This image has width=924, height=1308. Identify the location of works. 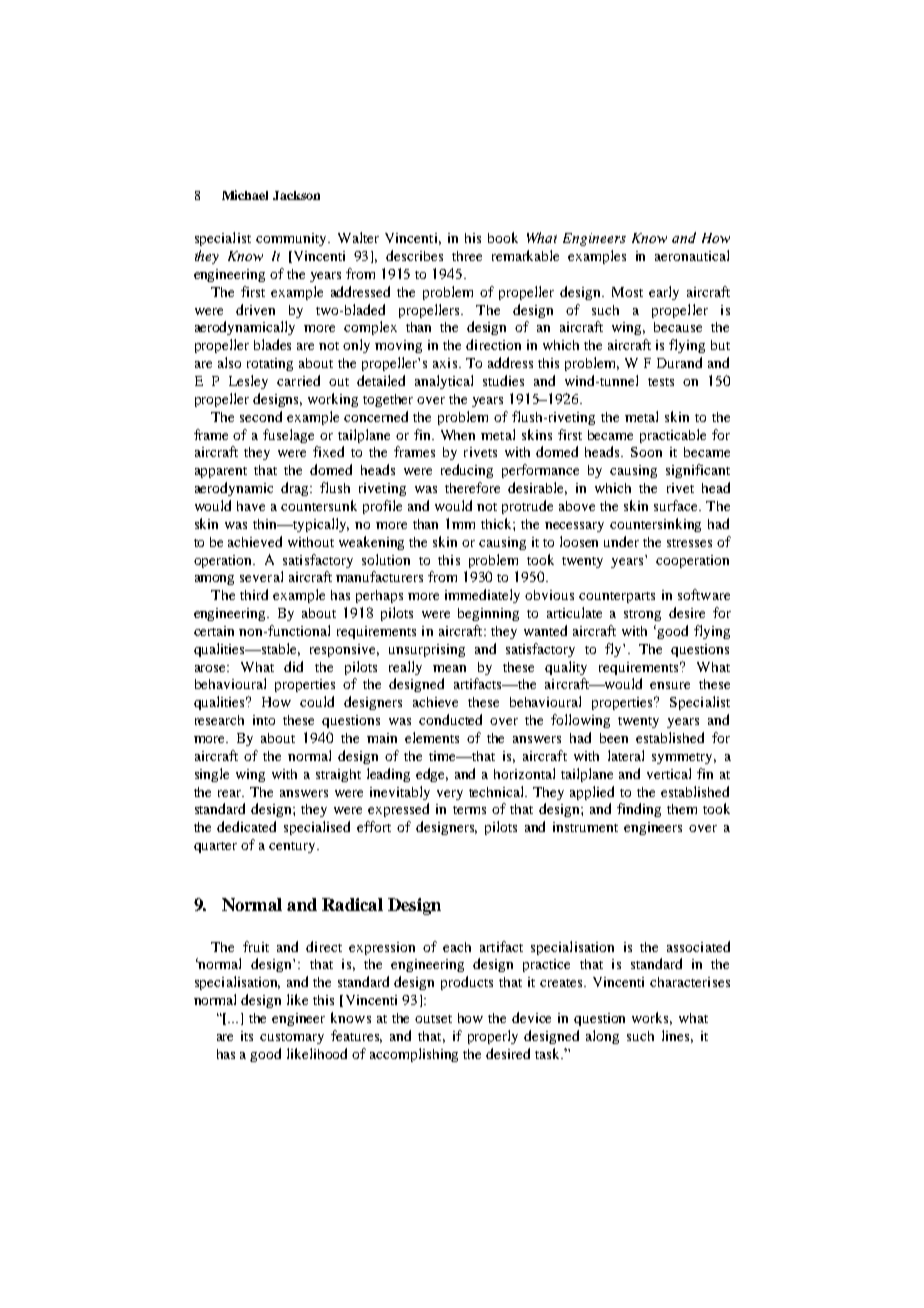
(652, 1018).
